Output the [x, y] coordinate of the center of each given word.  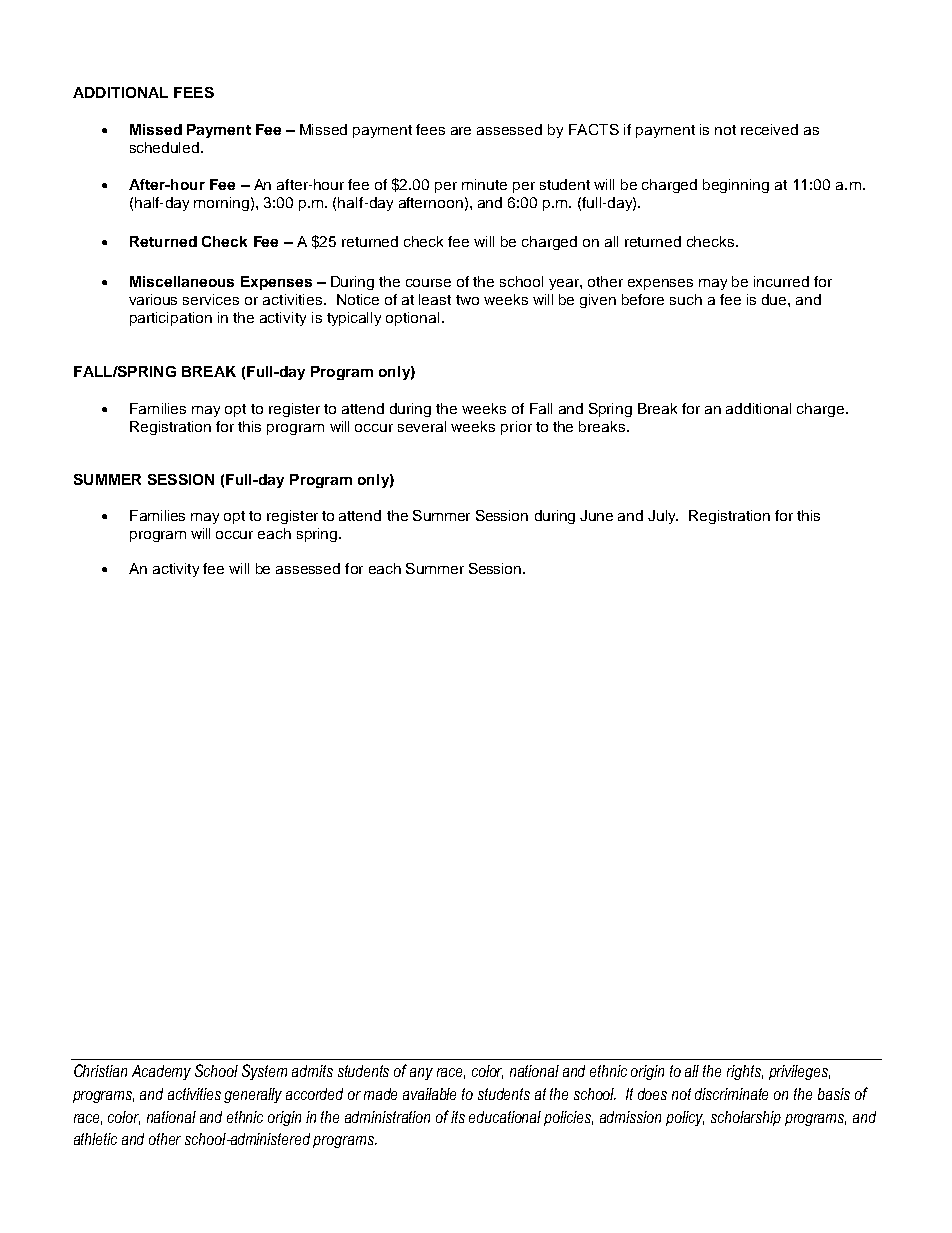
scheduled [166, 147]
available [429, 1094]
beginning [736, 186]
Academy [161, 1072]
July [663, 517]
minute [484, 184]
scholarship [746, 1118]
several [422, 426]
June [596, 515]
